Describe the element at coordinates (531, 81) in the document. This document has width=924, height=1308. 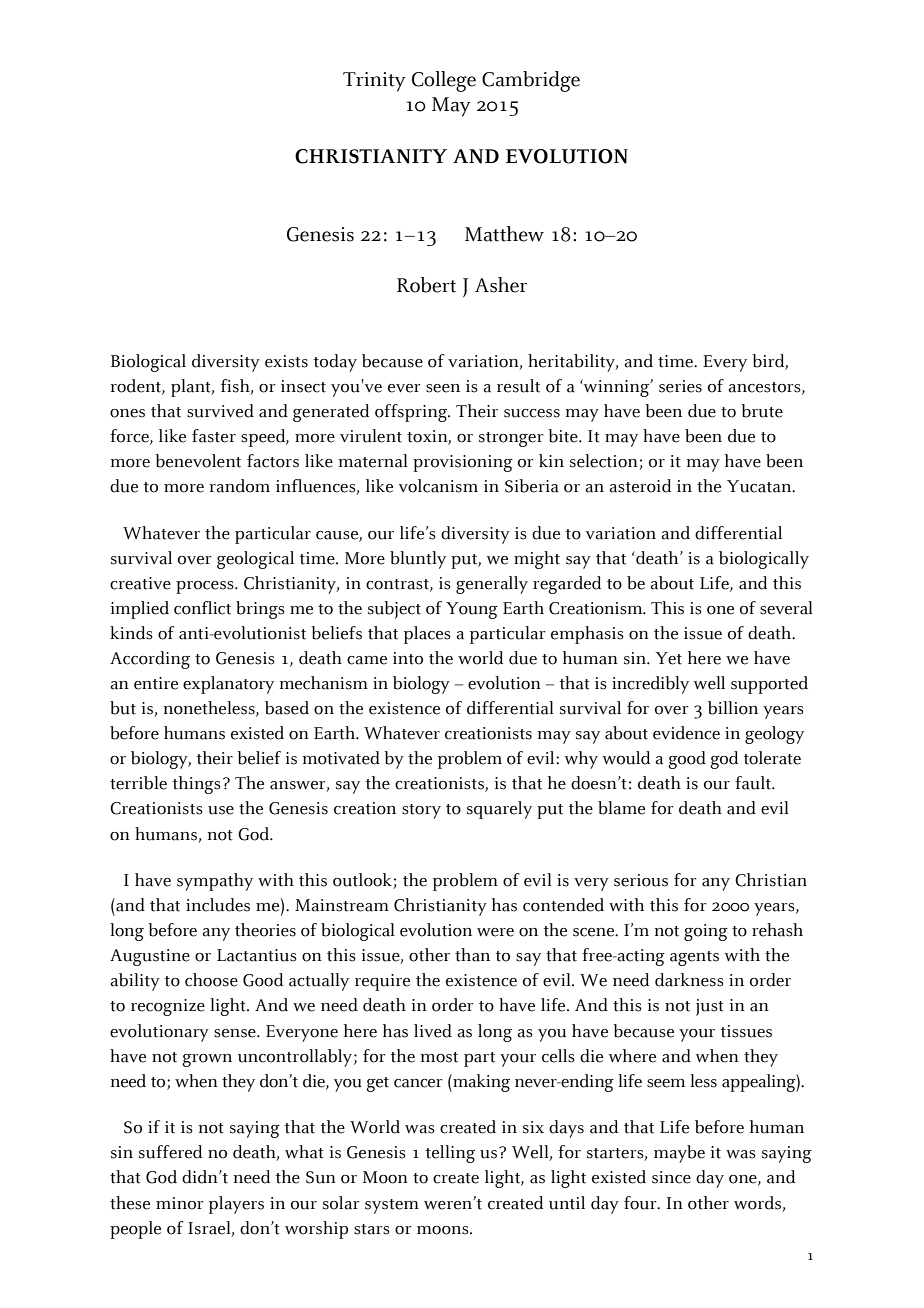
I see `Cambridge` at that location.
